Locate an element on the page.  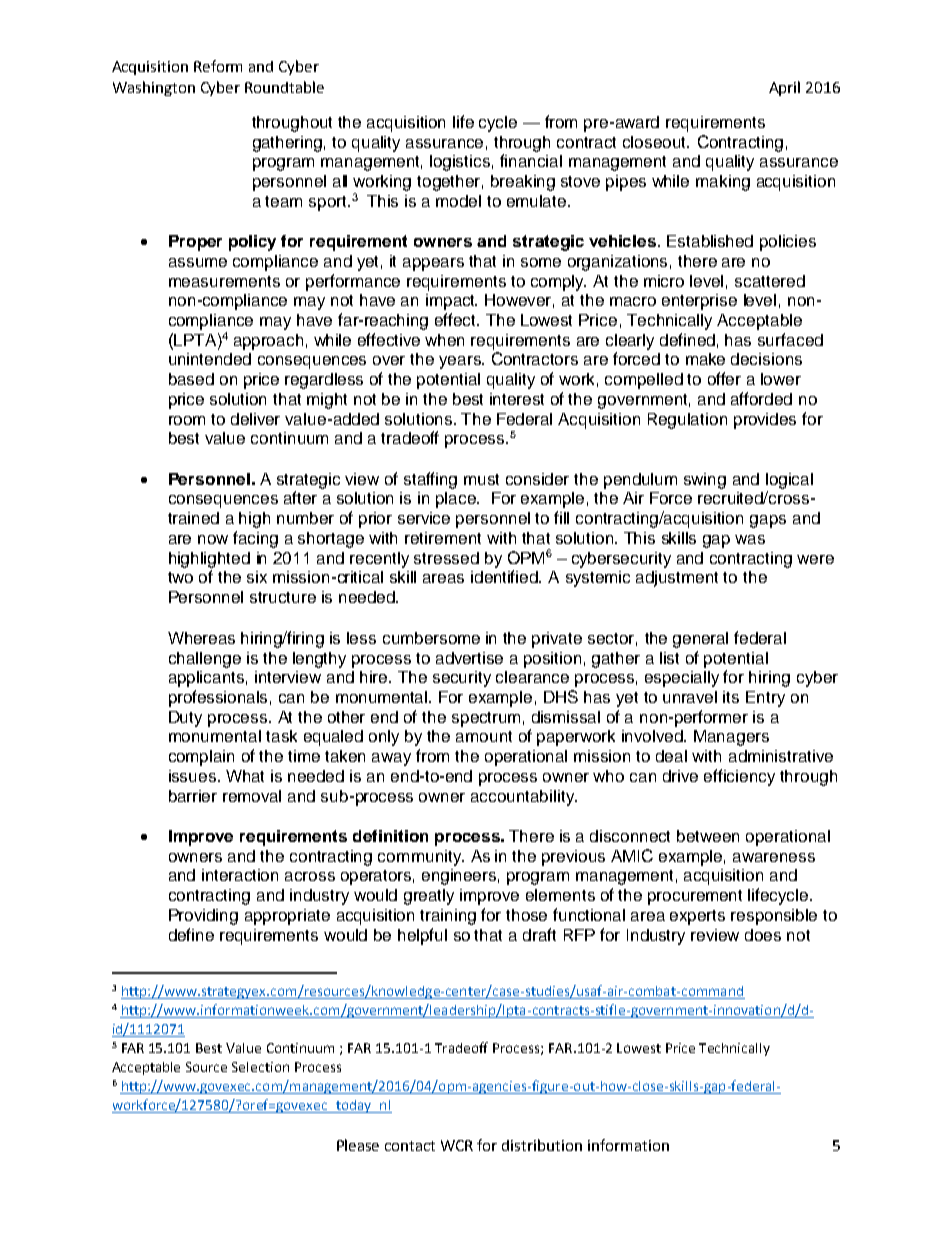
Providing is located at coordinates (203, 917).
